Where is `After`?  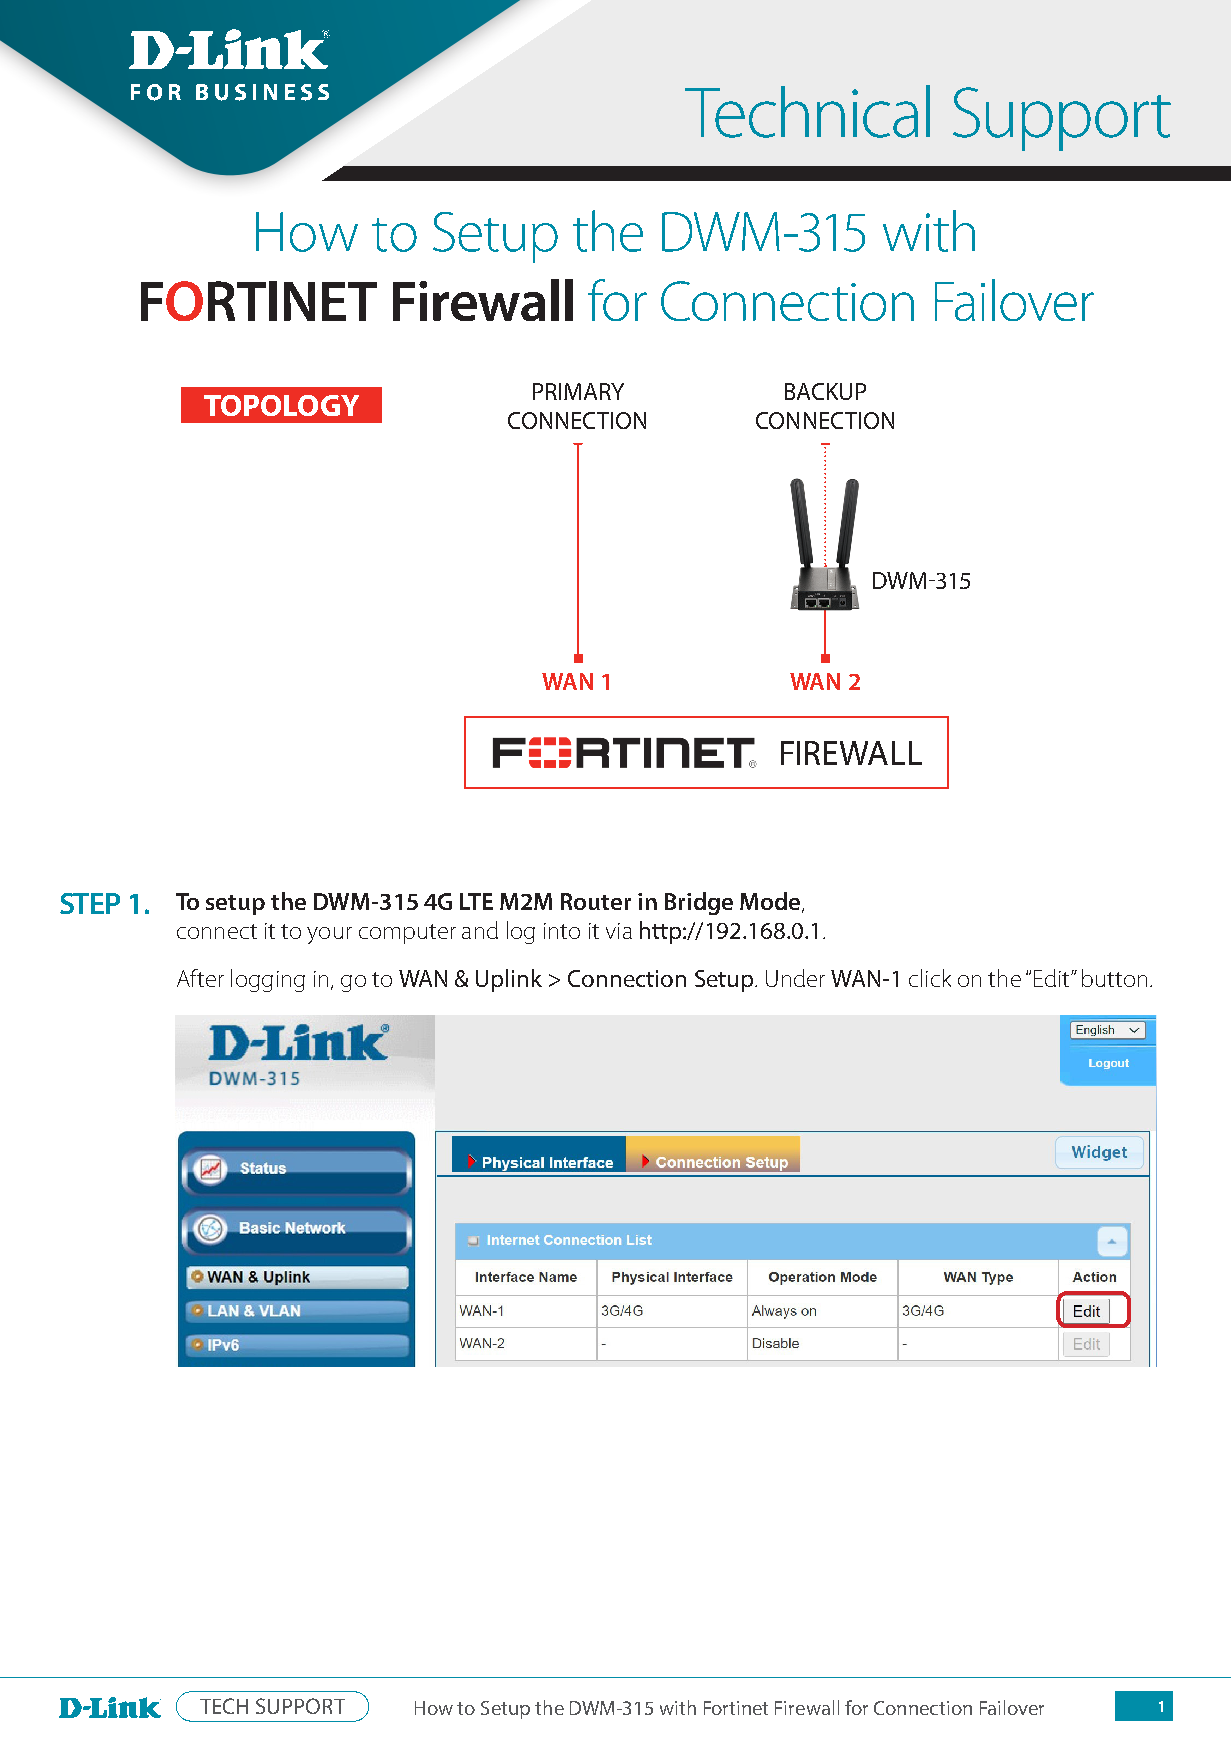 After is located at coordinates (200, 978).
